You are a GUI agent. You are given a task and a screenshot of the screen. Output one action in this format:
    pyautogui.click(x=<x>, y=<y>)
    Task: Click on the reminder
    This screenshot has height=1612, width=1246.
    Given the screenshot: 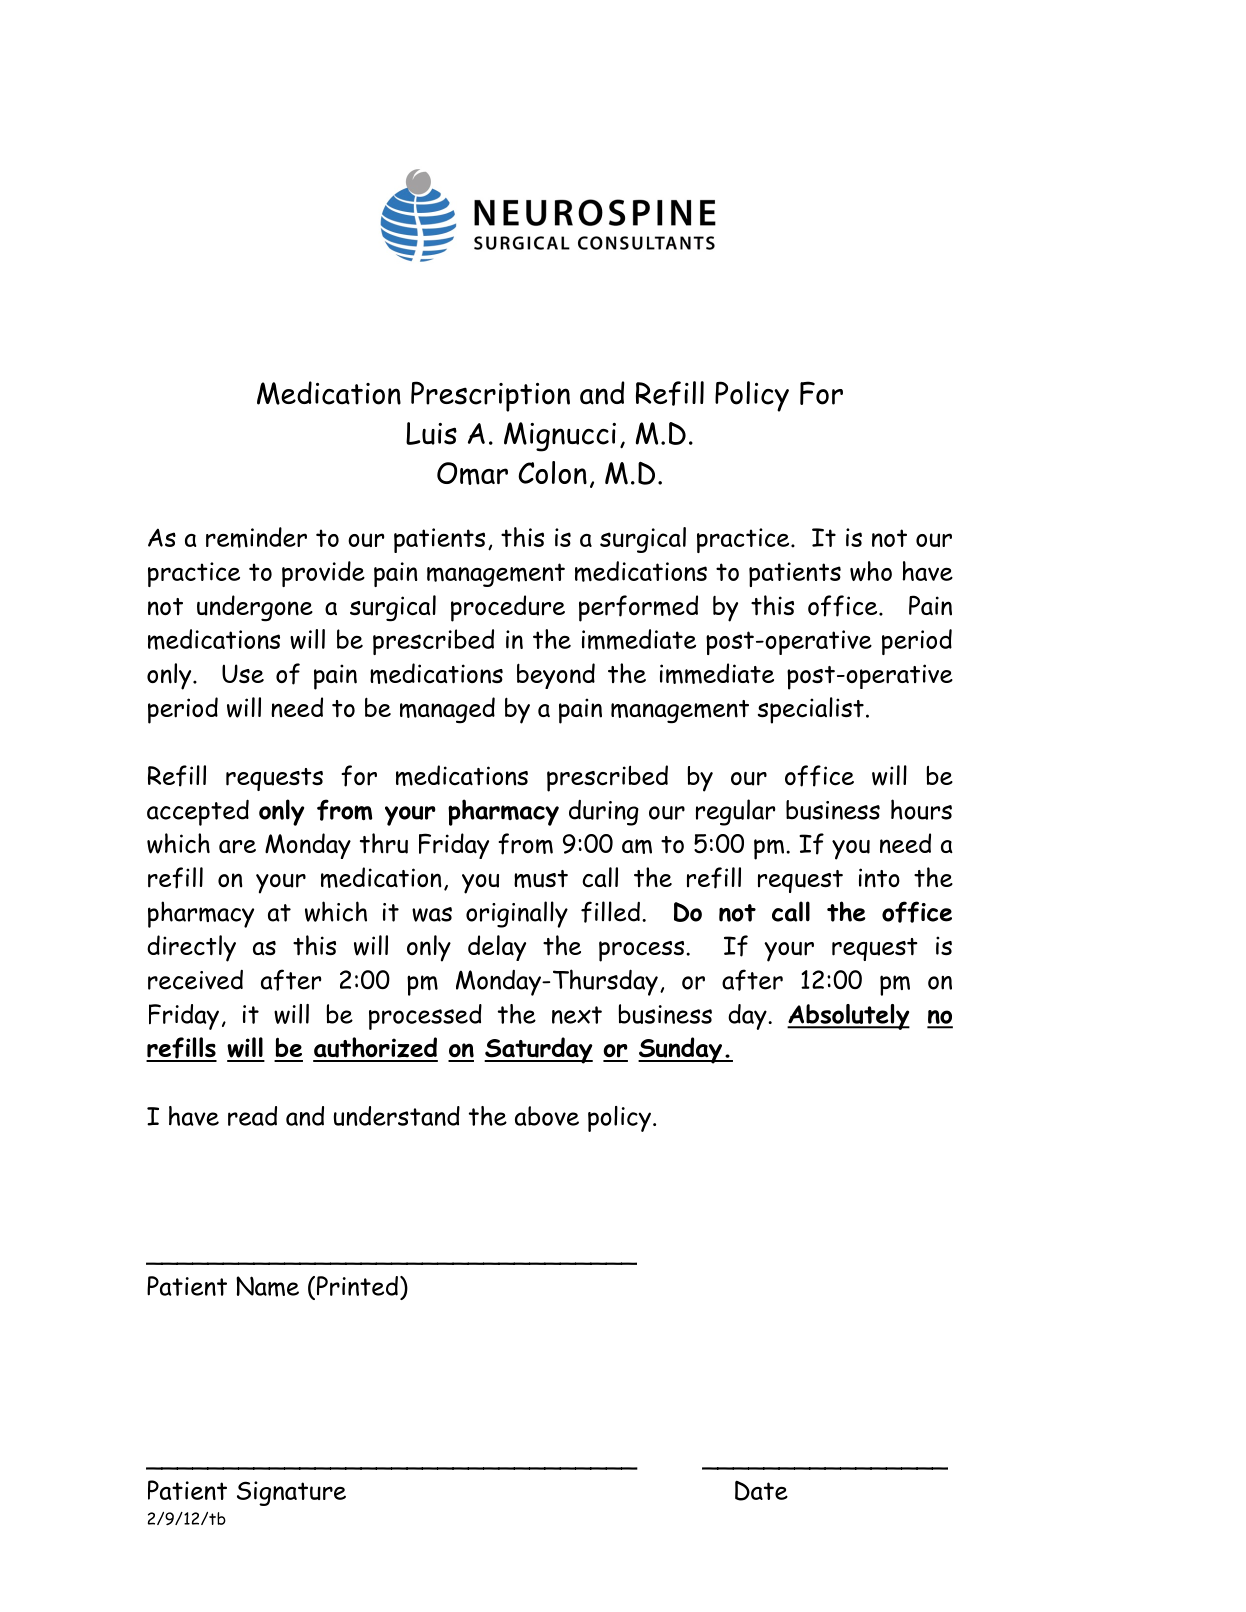 What is the action you would take?
    pyautogui.click(x=256, y=537)
